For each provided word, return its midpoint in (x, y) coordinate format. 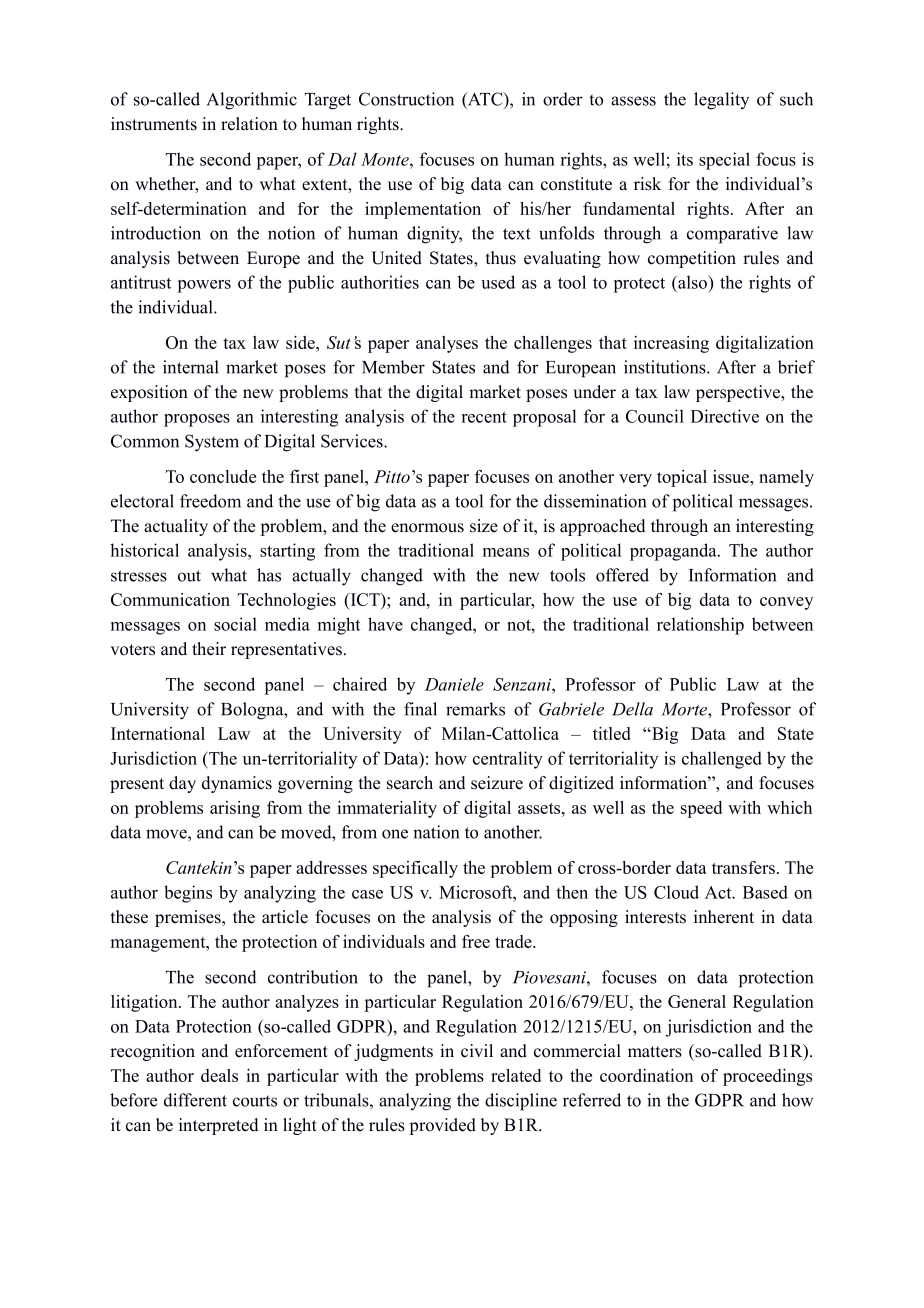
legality (721, 101)
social (235, 624)
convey (786, 603)
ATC (485, 99)
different (195, 1100)
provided (442, 1126)
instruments (154, 124)
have (385, 624)
